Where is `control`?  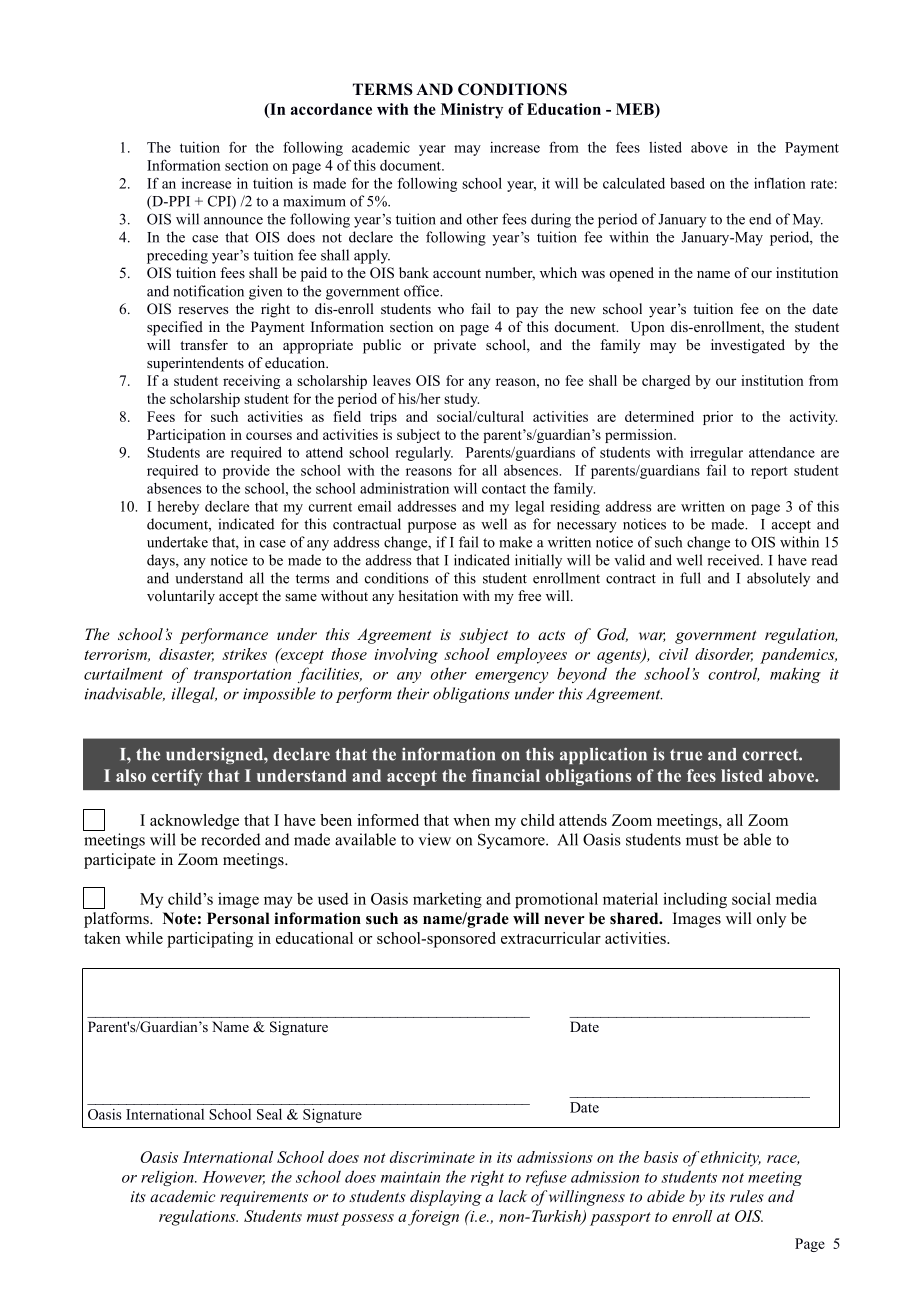 control is located at coordinates (733, 674).
